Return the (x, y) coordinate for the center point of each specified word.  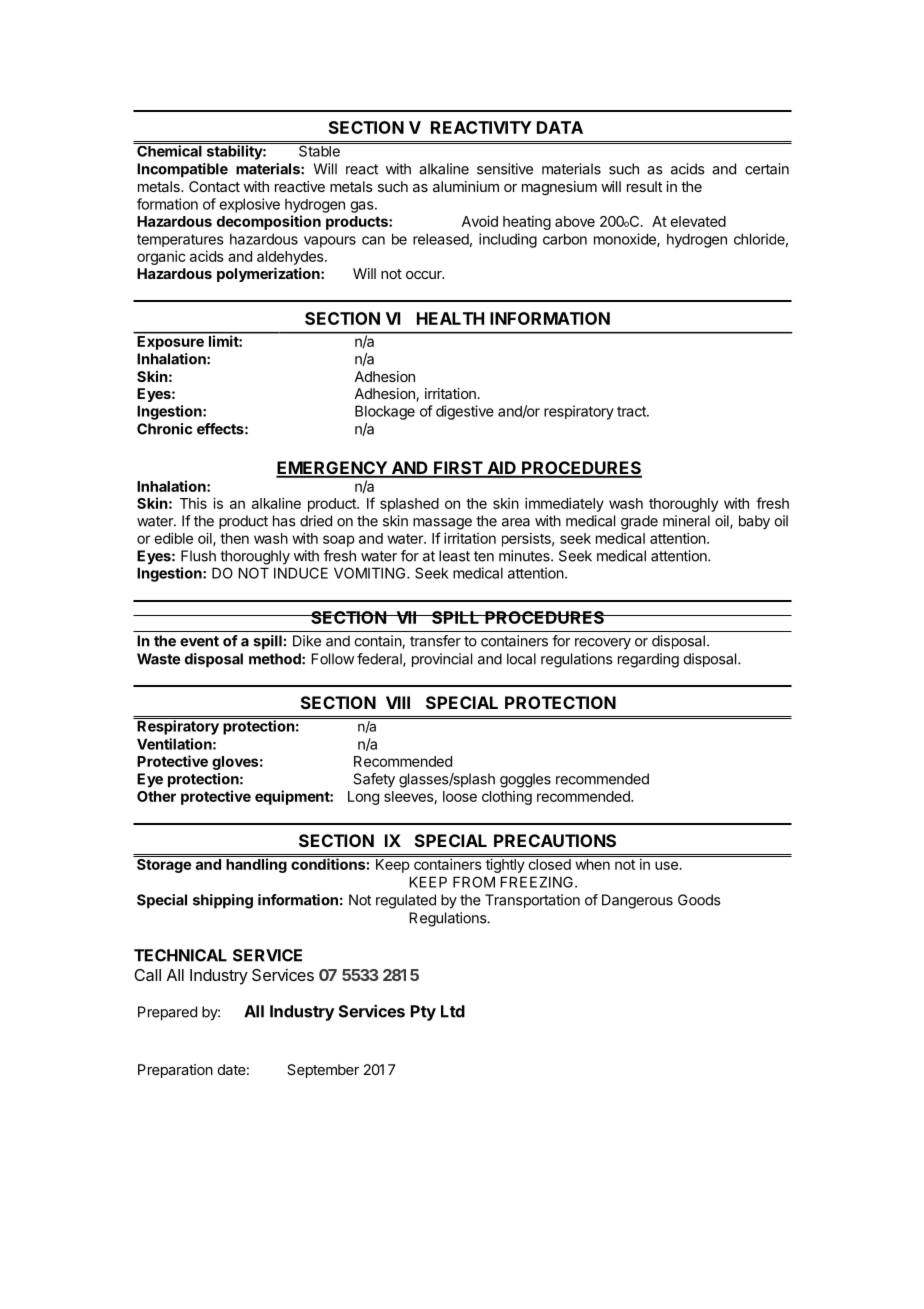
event (199, 641)
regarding (648, 660)
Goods (699, 900)
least (454, 556)
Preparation (175, 1071)
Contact (214, 186)
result (644, 186)
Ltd (453, 1011)
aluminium (466, 186)
